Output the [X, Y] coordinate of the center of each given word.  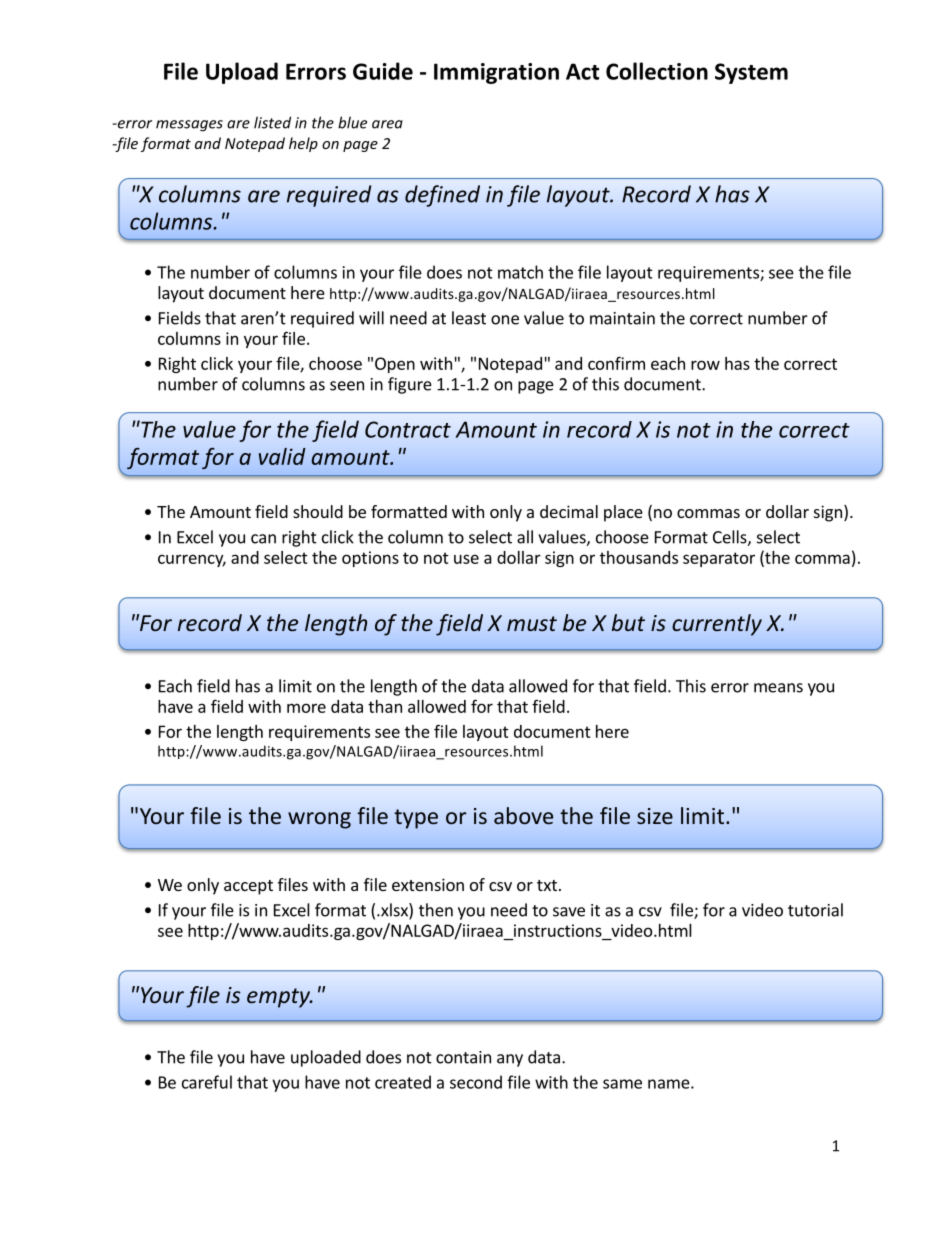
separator [719, 559]
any [510, 1060]
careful [207, 1082]
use [466, 559]
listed [272, 122]
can [263, 539]
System [751, 73]
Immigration [496, 73]
